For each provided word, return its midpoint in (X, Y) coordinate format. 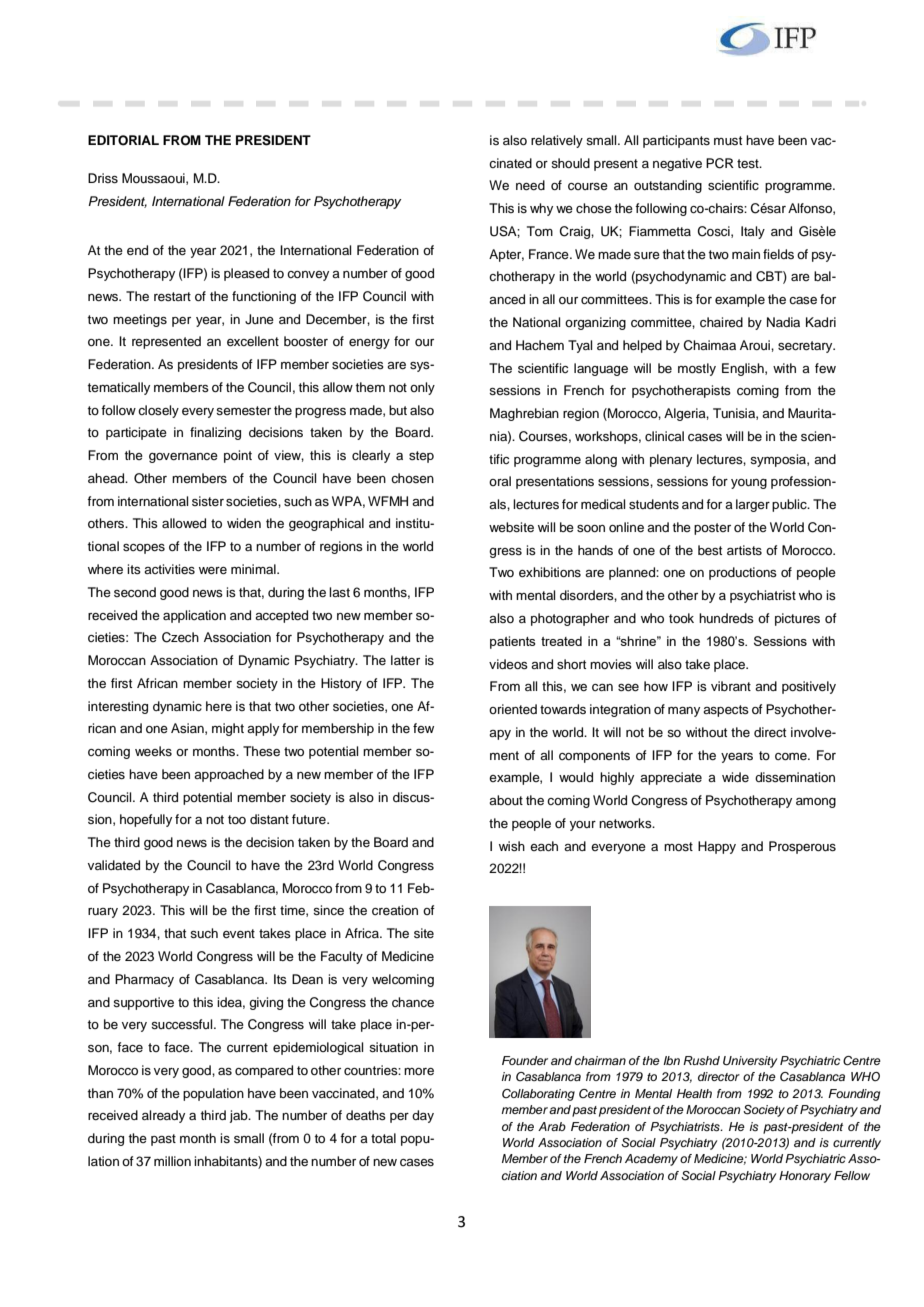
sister (208, 501)
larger (753, 505)
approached (229, 775)
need (530, 185)
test (749, 163)
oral (500, 481)
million (172, 1161)
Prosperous (802, 847)
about (506, 800)
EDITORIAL (123, 140)
